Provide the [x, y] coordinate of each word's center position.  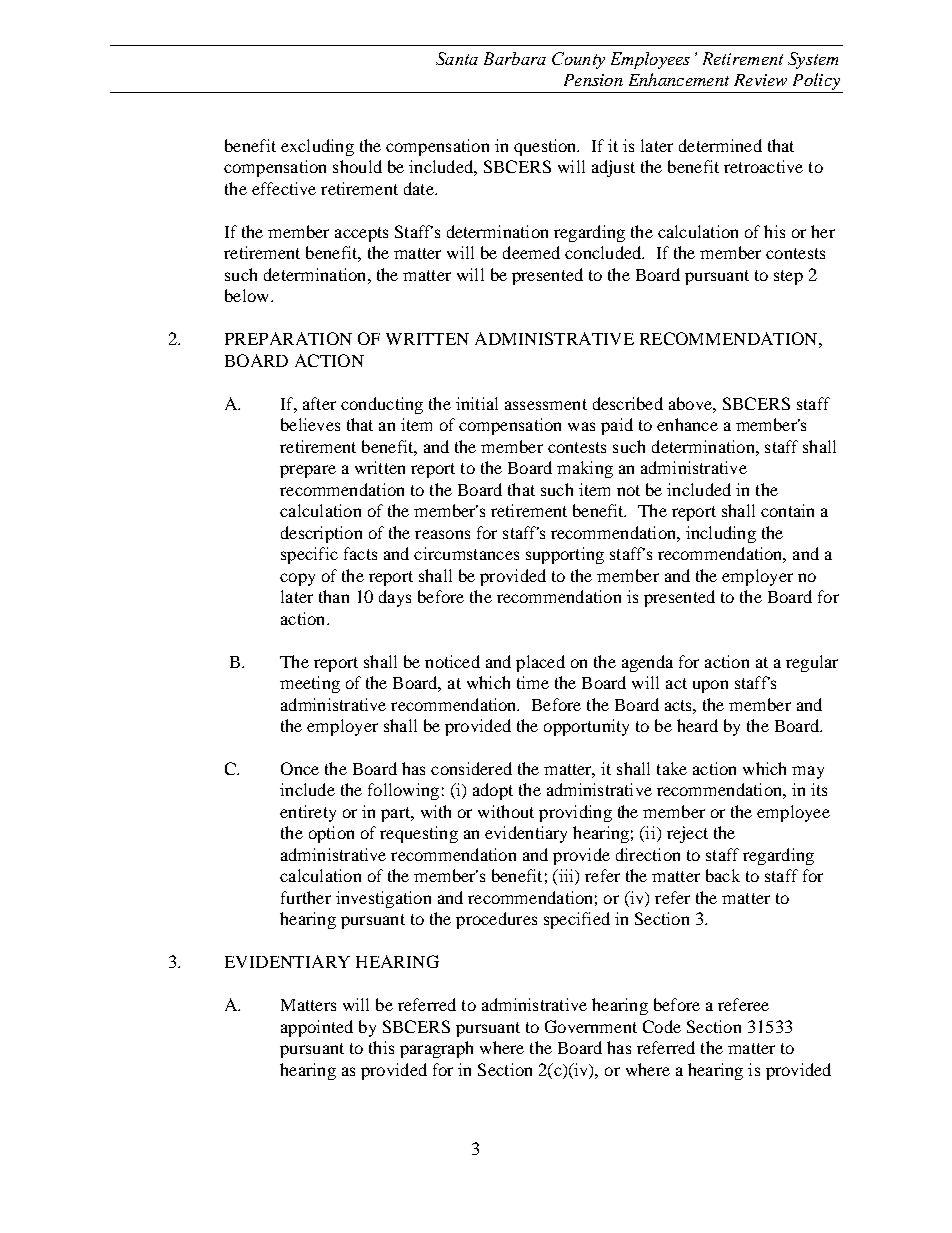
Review [760, 80]
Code [662, 1026]
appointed [317, 1028]
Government [591, 1026]
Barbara [515, 58]
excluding [317, 147]
